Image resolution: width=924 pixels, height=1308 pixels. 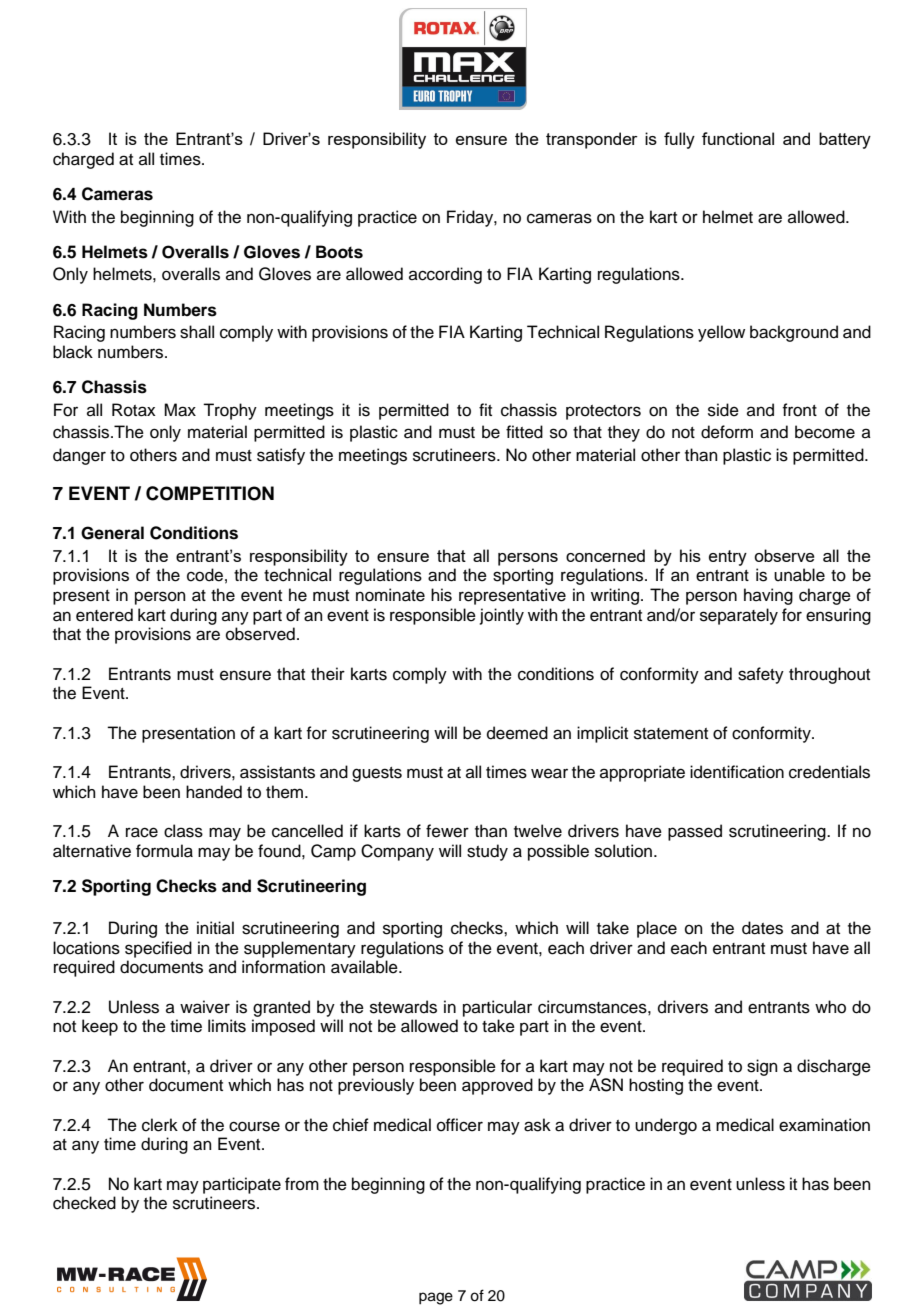 I want to click on stewards, so click(x=403, y=1007).
